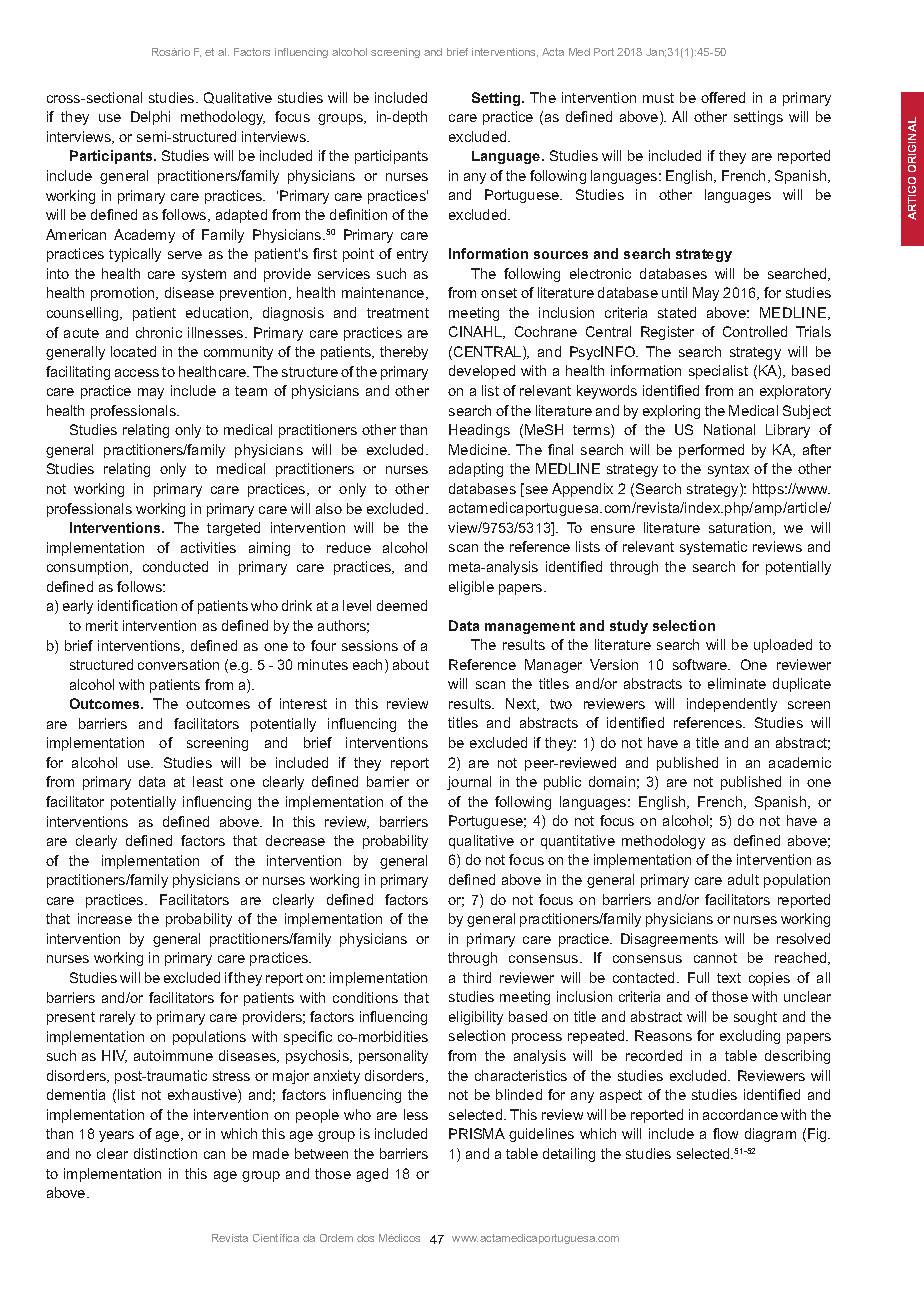 The image size is (924, 1294). Describe the element at coordinates (208, 781) in the screenshot. I see `least` at that location.
